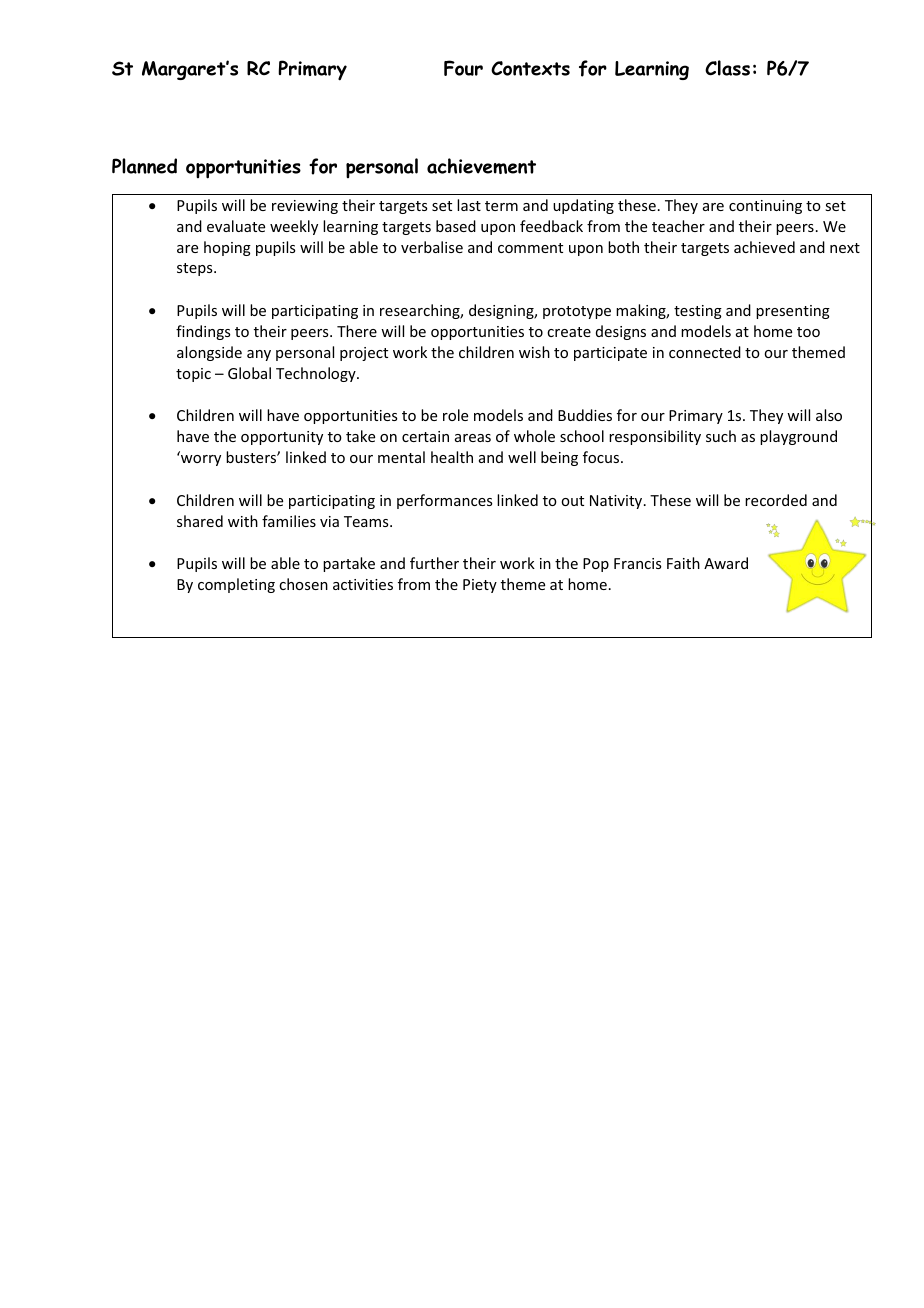 The height and width of the document is (1308, 924). Describe the element at coordinates (530, 248) in the document. I see `comment` at that location.
